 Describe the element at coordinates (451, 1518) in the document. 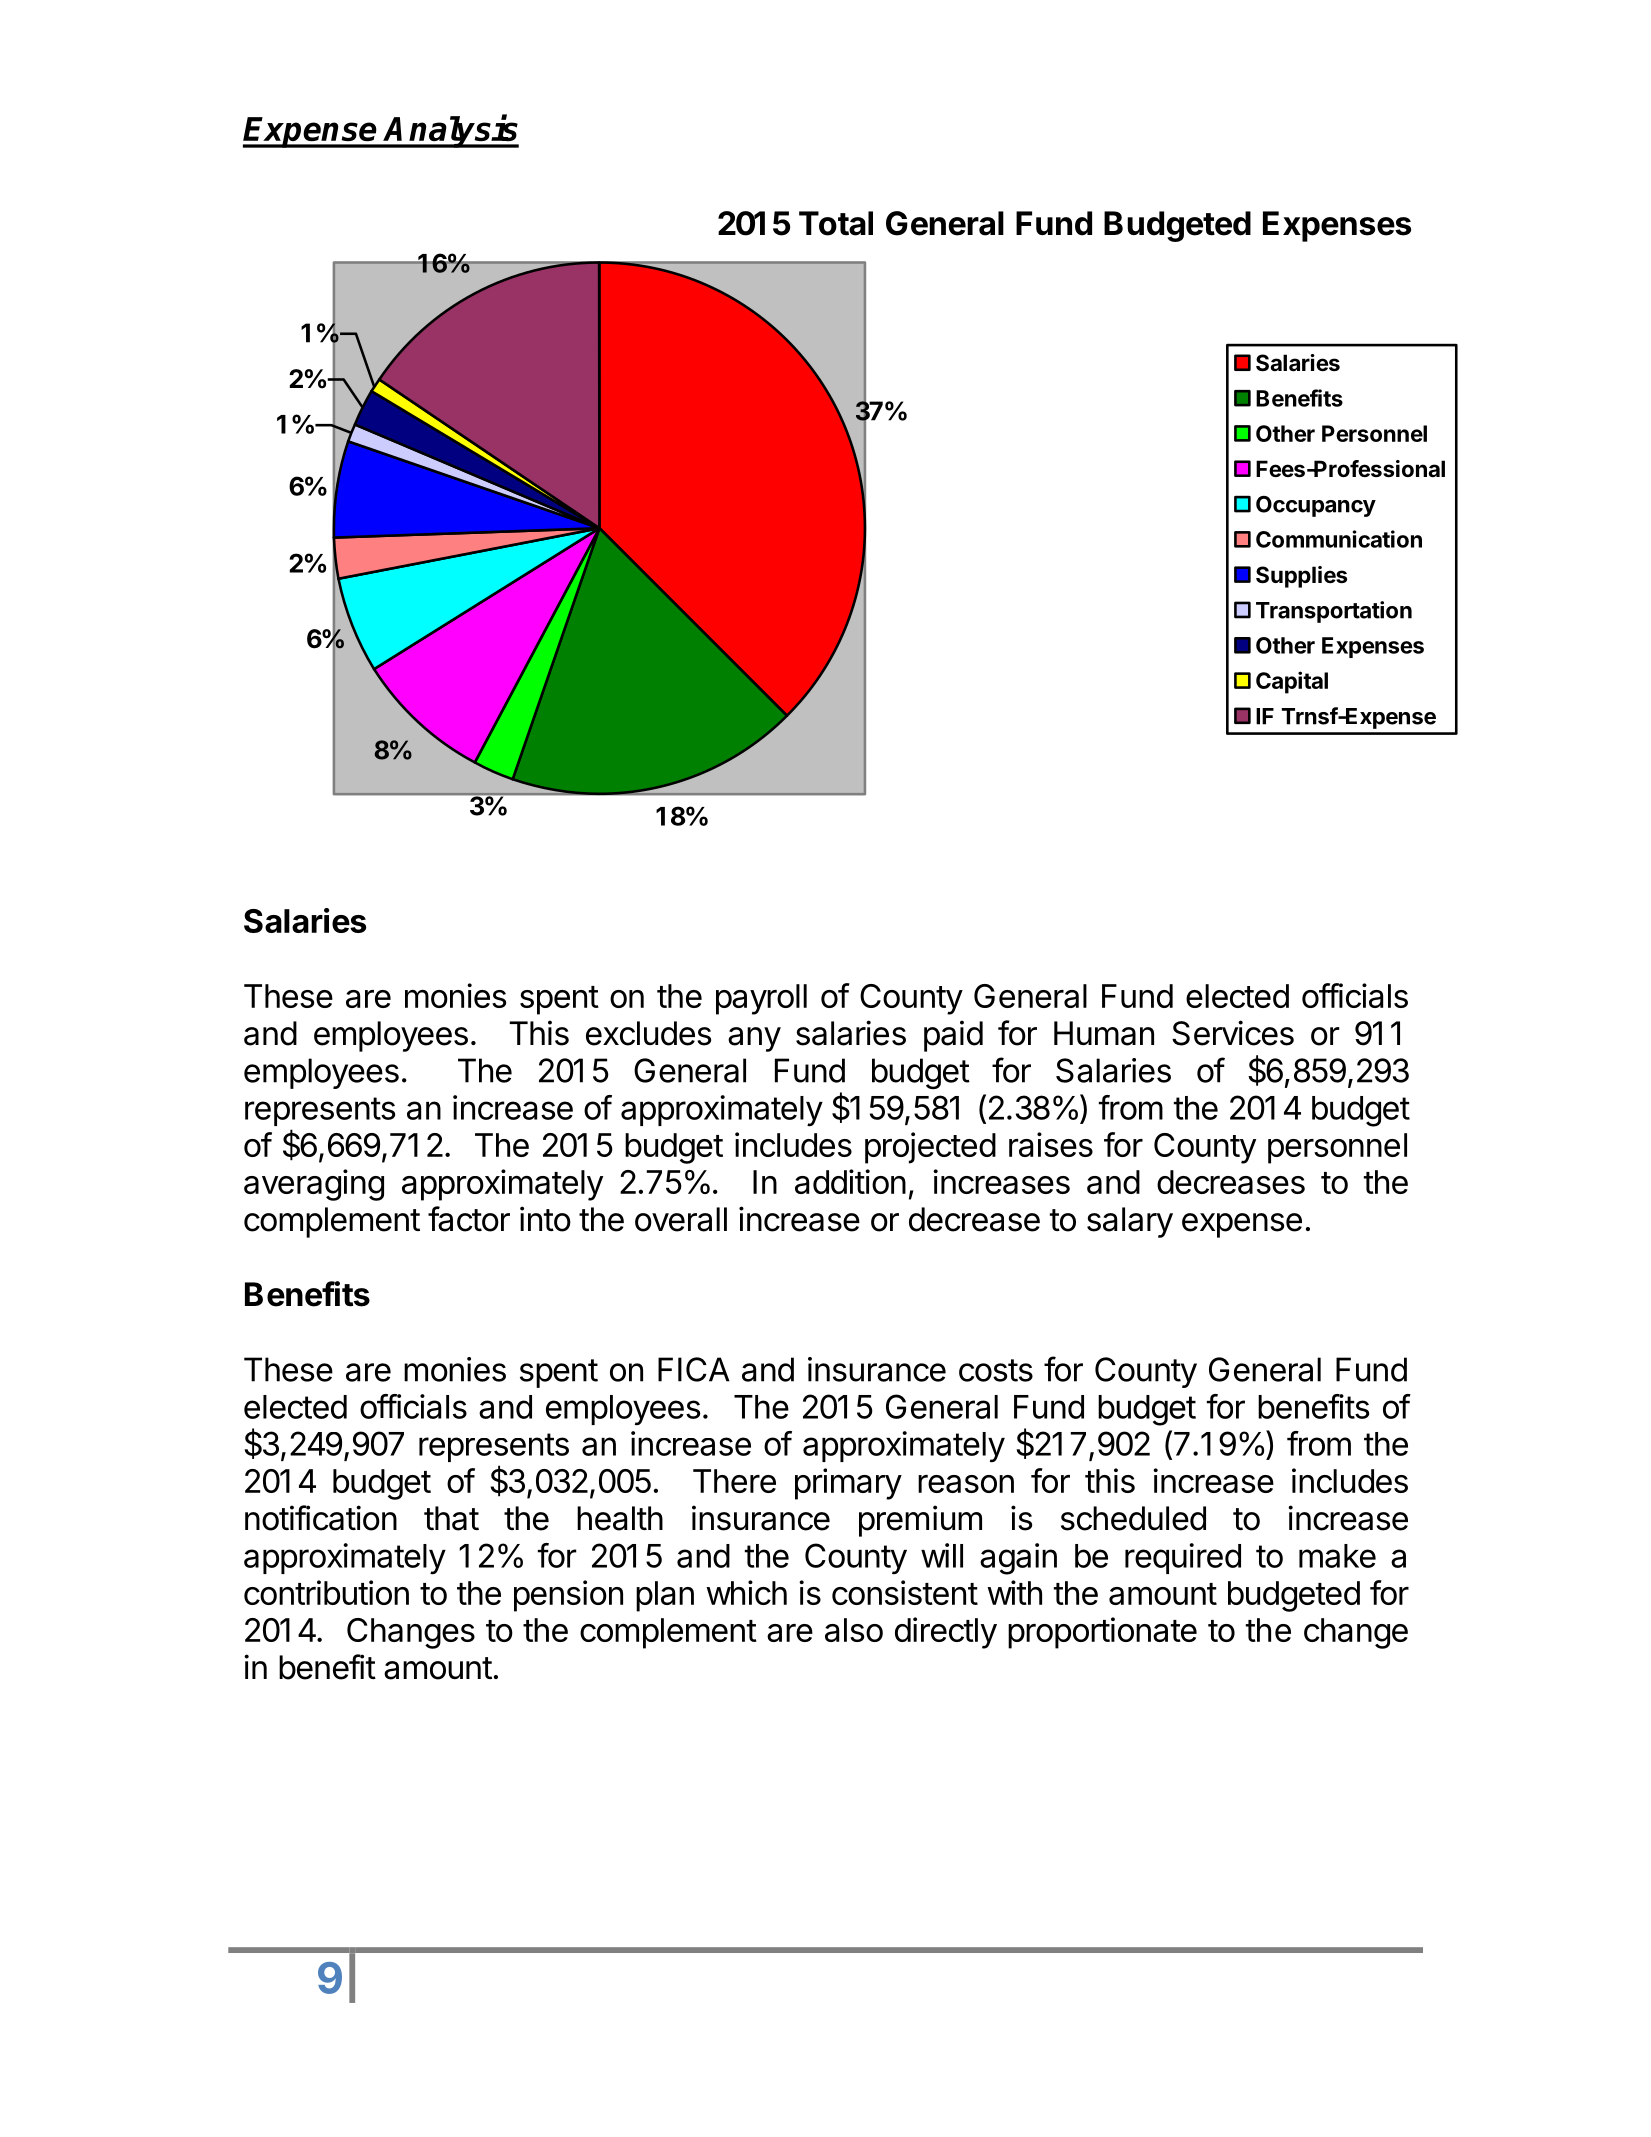

I see `that` at that location.
